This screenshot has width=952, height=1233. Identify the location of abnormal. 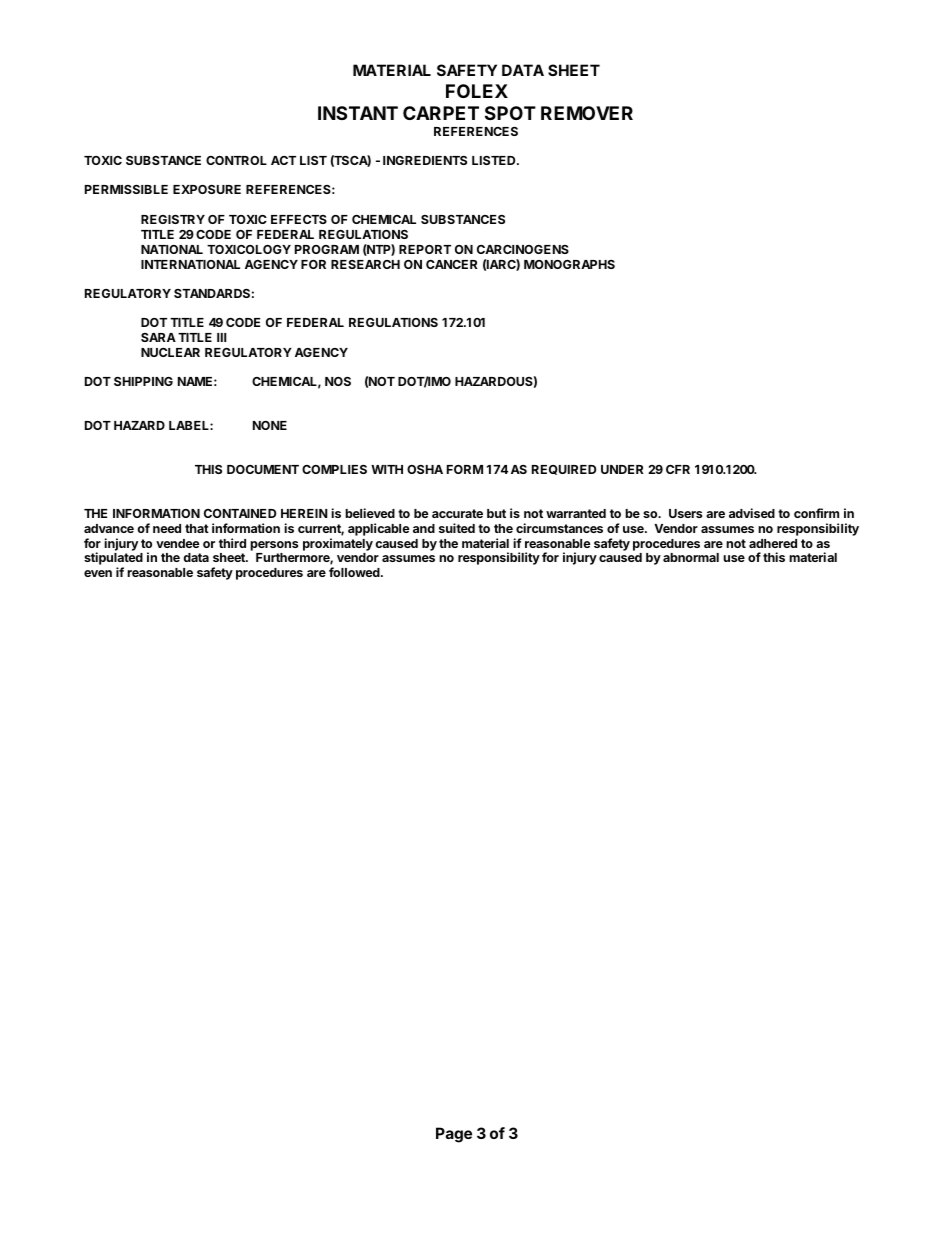
(691, 557).
